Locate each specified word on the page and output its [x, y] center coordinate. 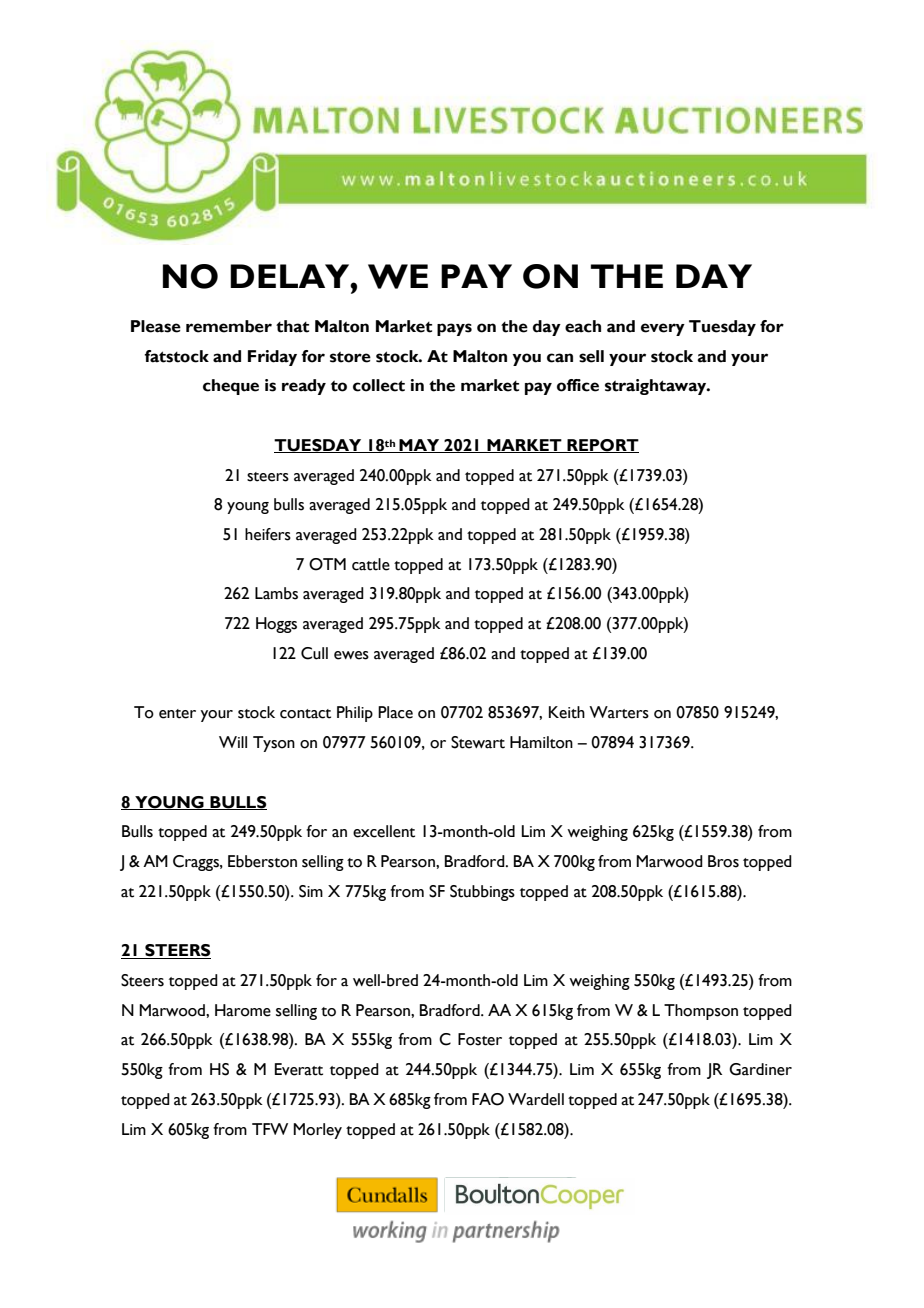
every [663, 329]
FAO [488, 1099]
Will [233, 742]
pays [454, 329]
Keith [567, 712]
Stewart [478, 742]
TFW [270, 1129]
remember [229, 326]
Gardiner [760, 1069]
